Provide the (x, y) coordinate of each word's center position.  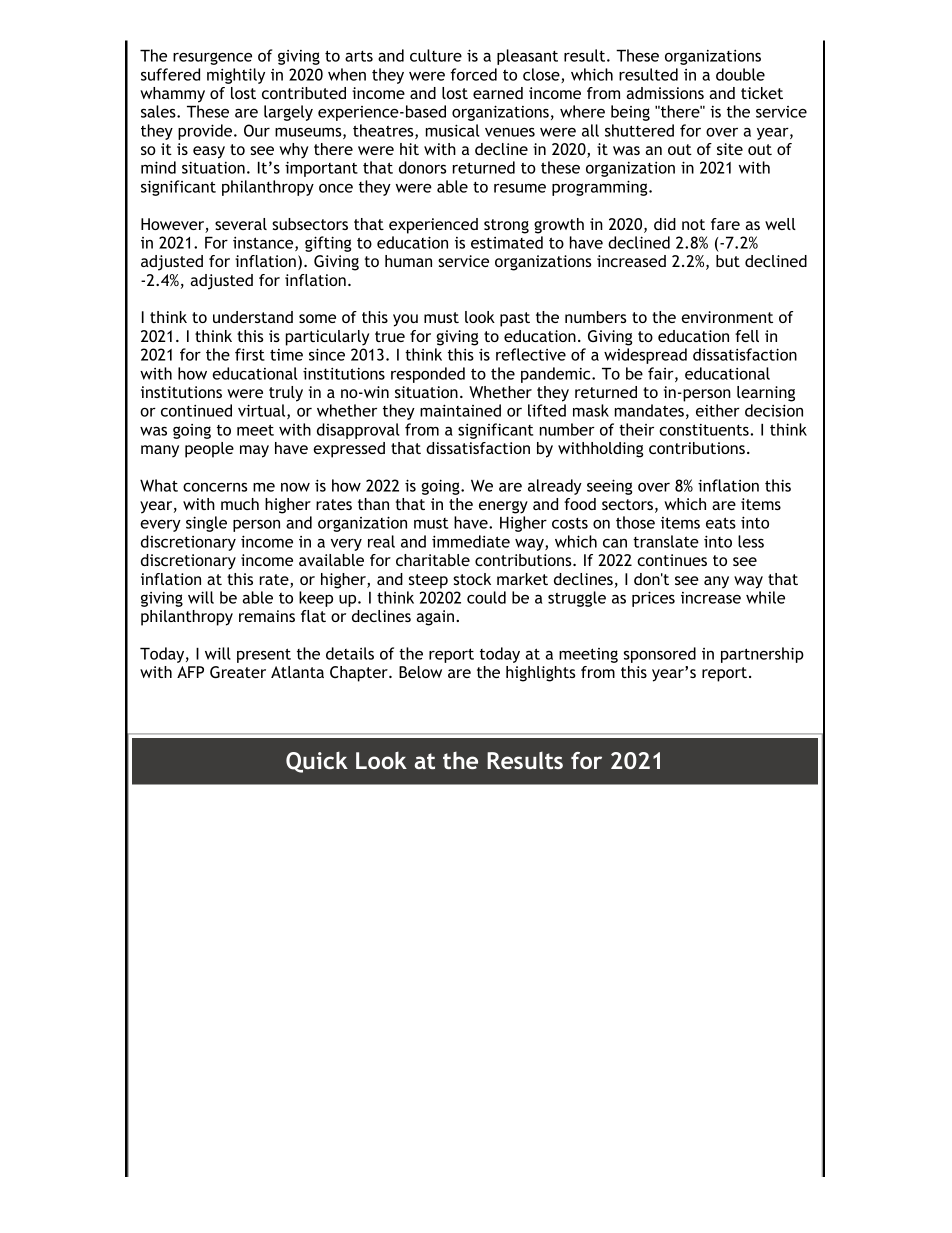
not (693, 224)
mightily (236, 76)
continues (672, 560)
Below (420, 672)
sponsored (660, 655)
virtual (263, 411)
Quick (317, 762)
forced (473, 74)
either (718, 410)
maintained (460, 410)
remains (267, 616)
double (740, 74)
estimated (507, 242)
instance (264, 244)
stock (472, 579)
